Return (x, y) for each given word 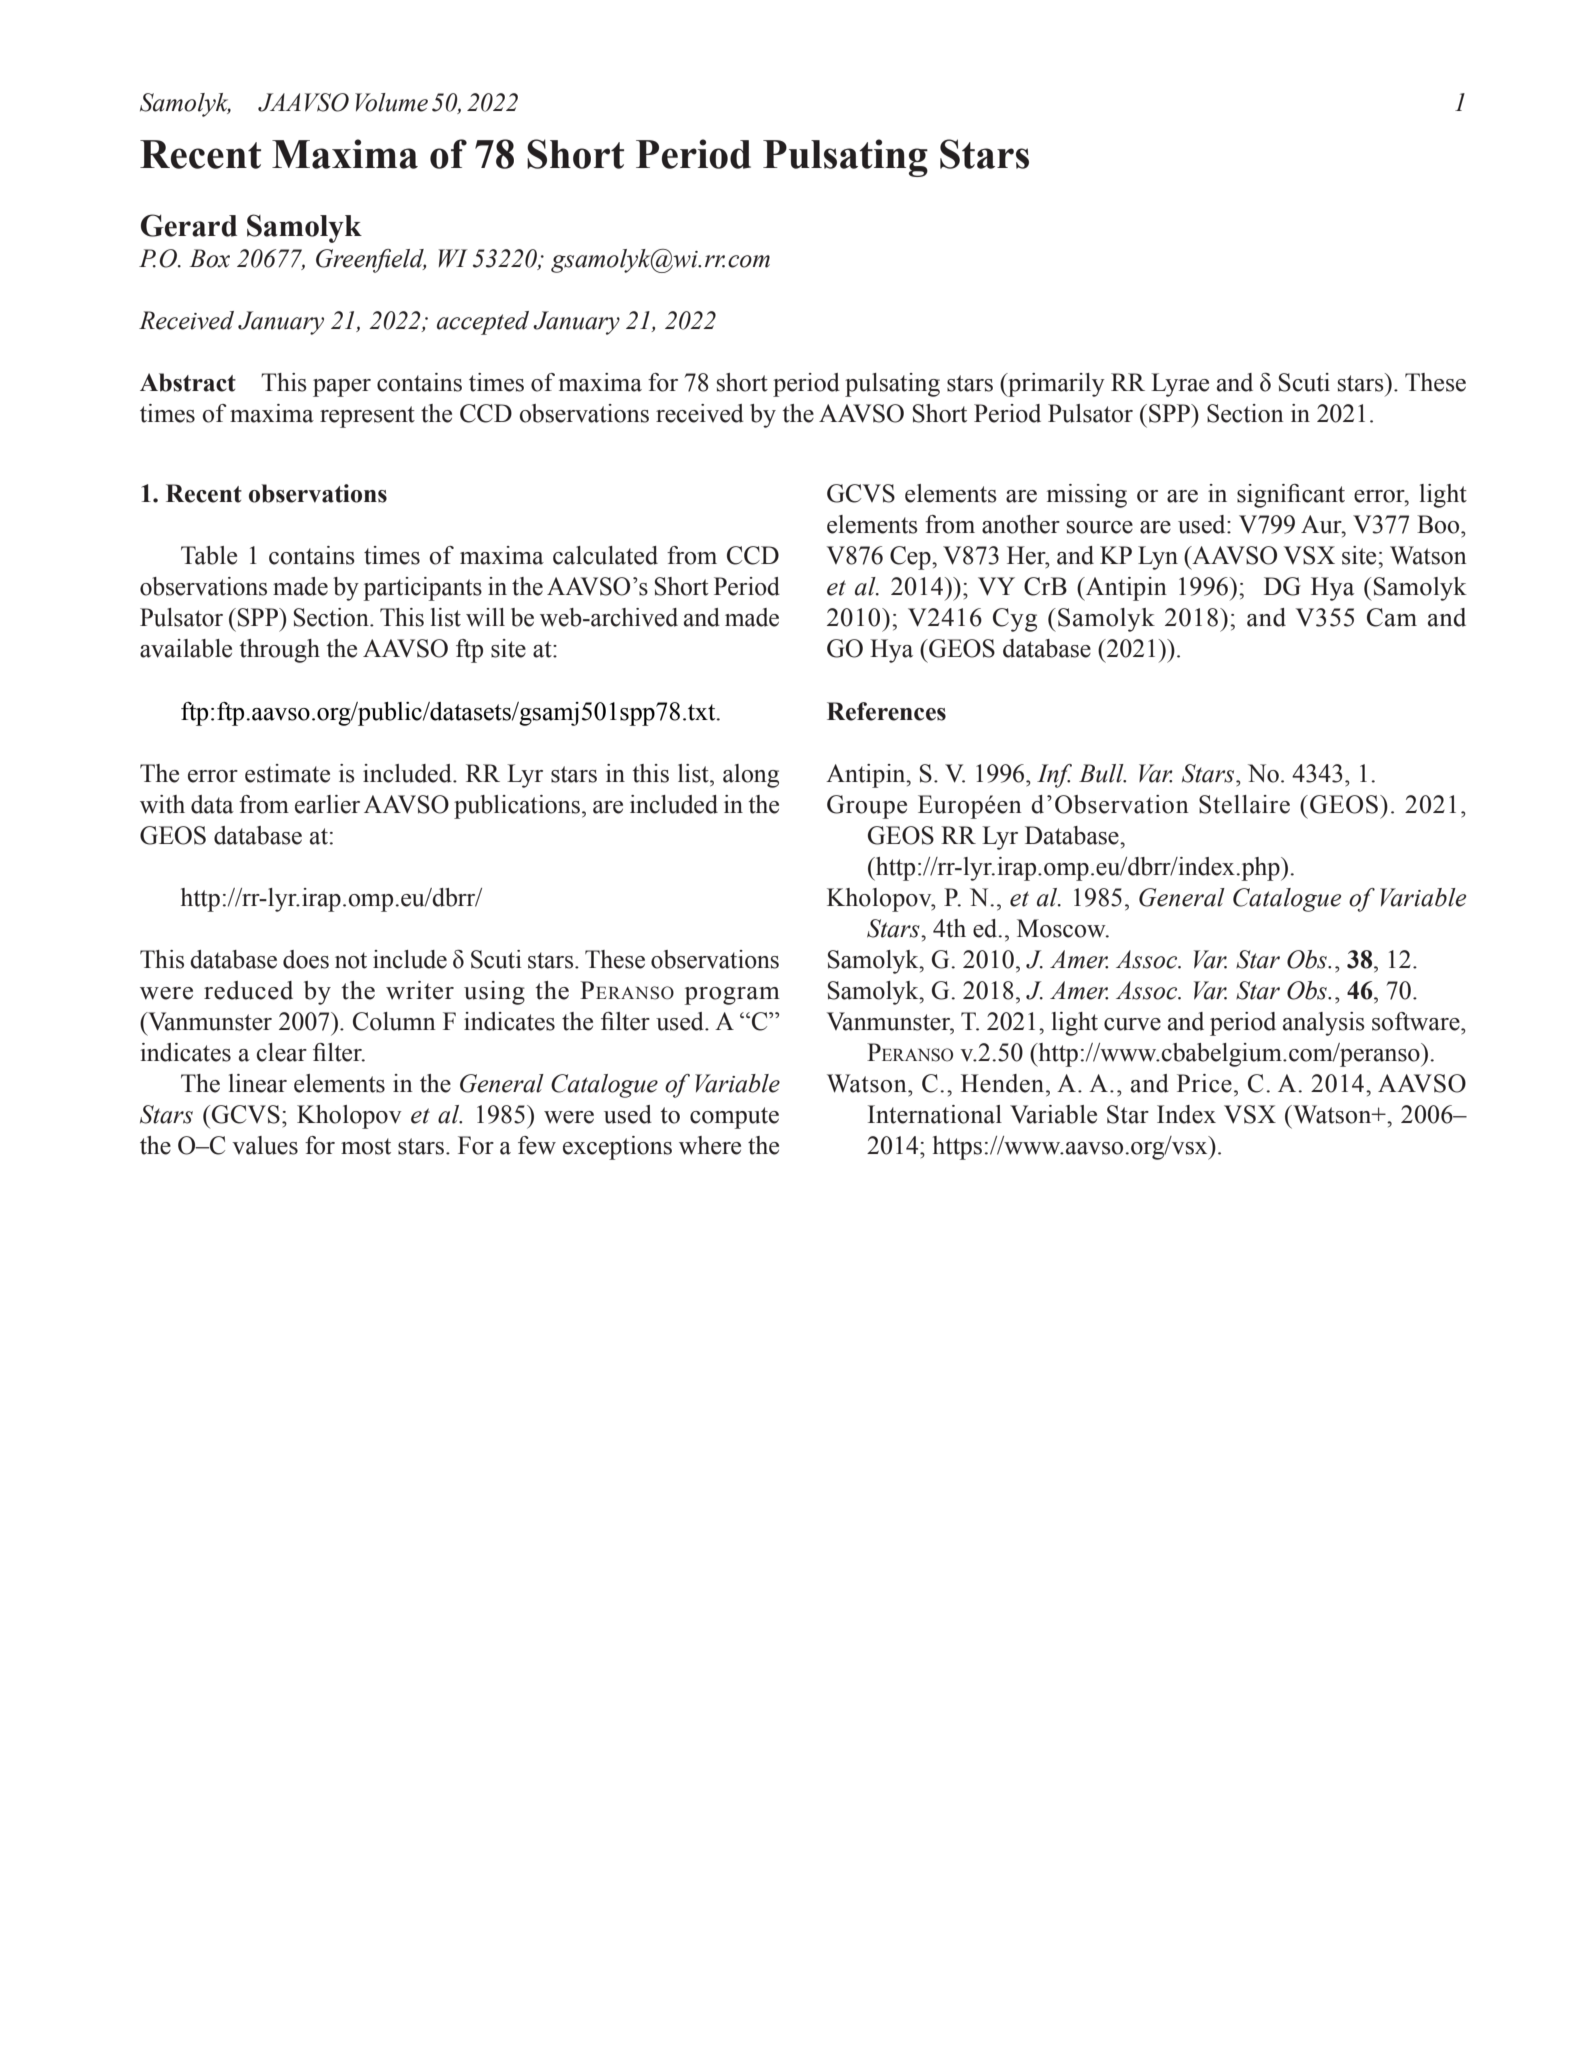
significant (1291, 496)
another (1021, 524)
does (306, 959)
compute (734, 1118)
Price (1204, 1083)
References (886, 711)
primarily (1055, 385)
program (732, 996)
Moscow (1062, 928)
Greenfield (371, 261)
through (279, 651)
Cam (1392, 617)
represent (367, 417)
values (265, 1145)
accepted (483, 323)
